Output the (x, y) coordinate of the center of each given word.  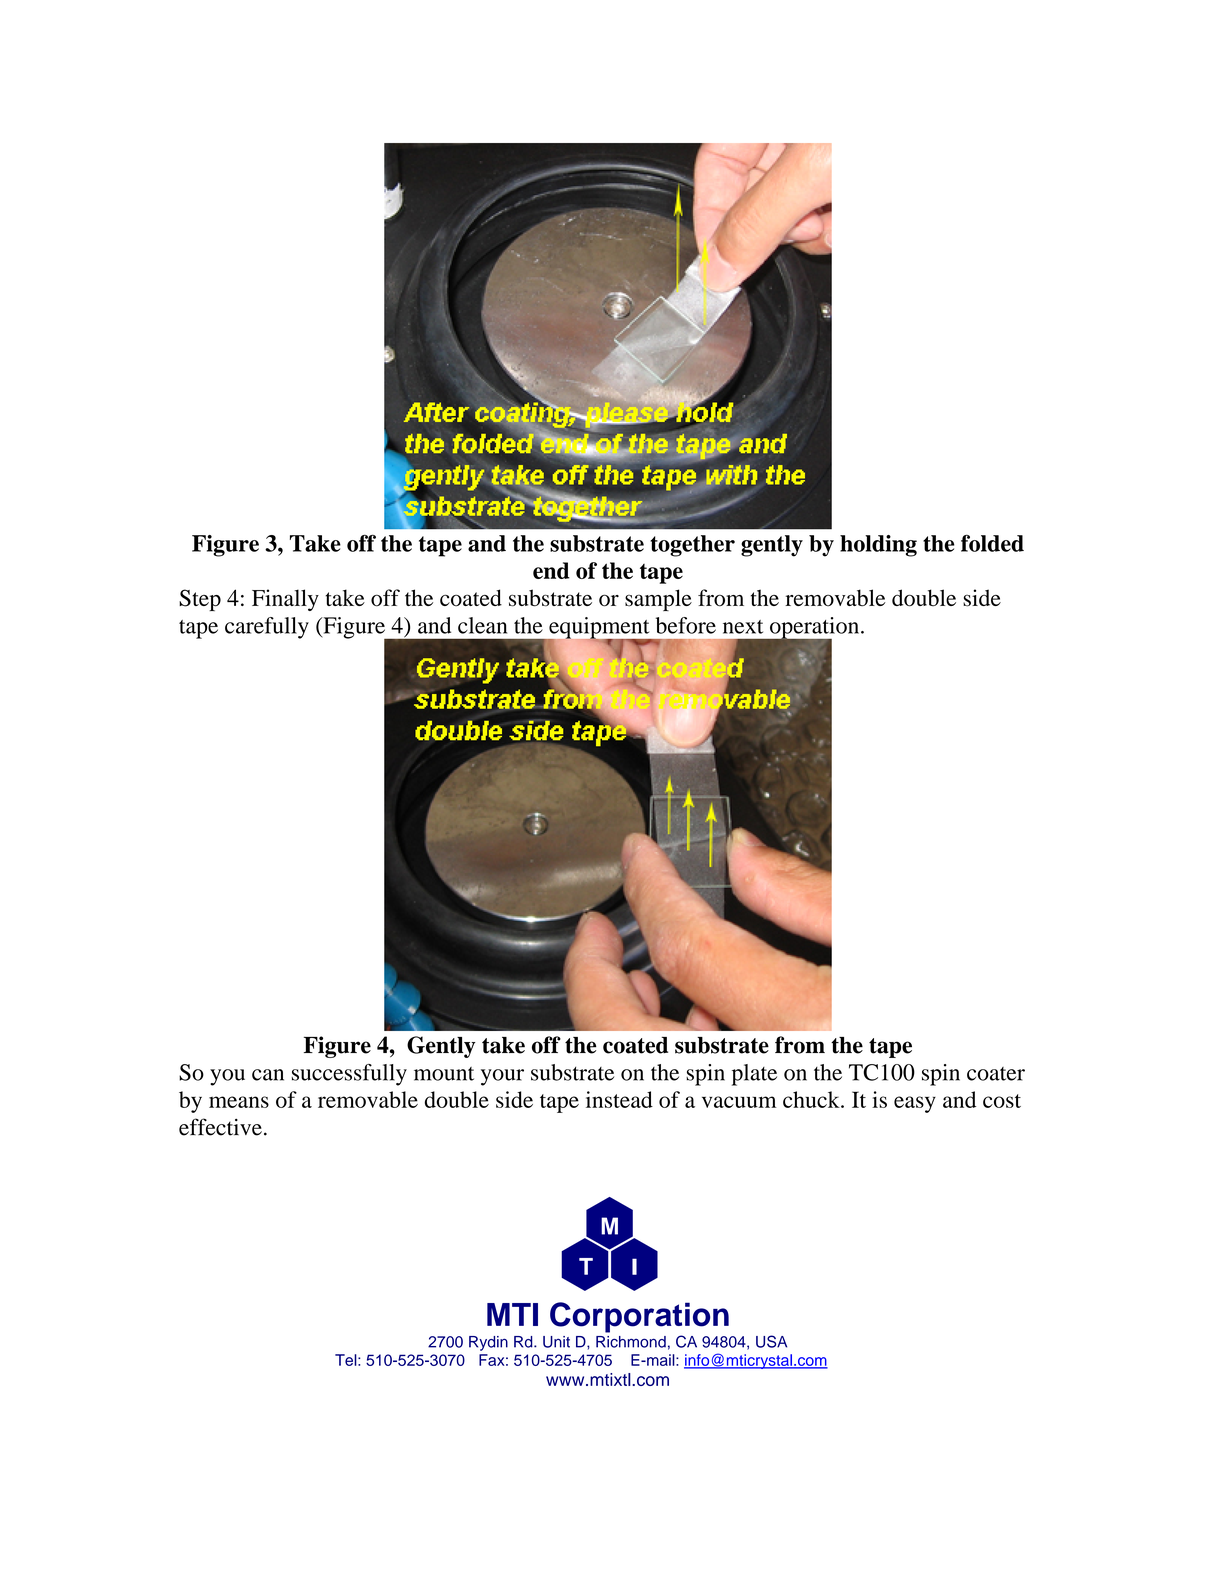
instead (619, 1099)
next (743, 627)
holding (878, 546)
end (551, 570)
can (268, 1075)
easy (915, 1104)
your (502, 1077)
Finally (285, 600)
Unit (556, 1342)
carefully (267, 628)
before (686, 625)
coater (996, 1074)
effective (220, 1127)
